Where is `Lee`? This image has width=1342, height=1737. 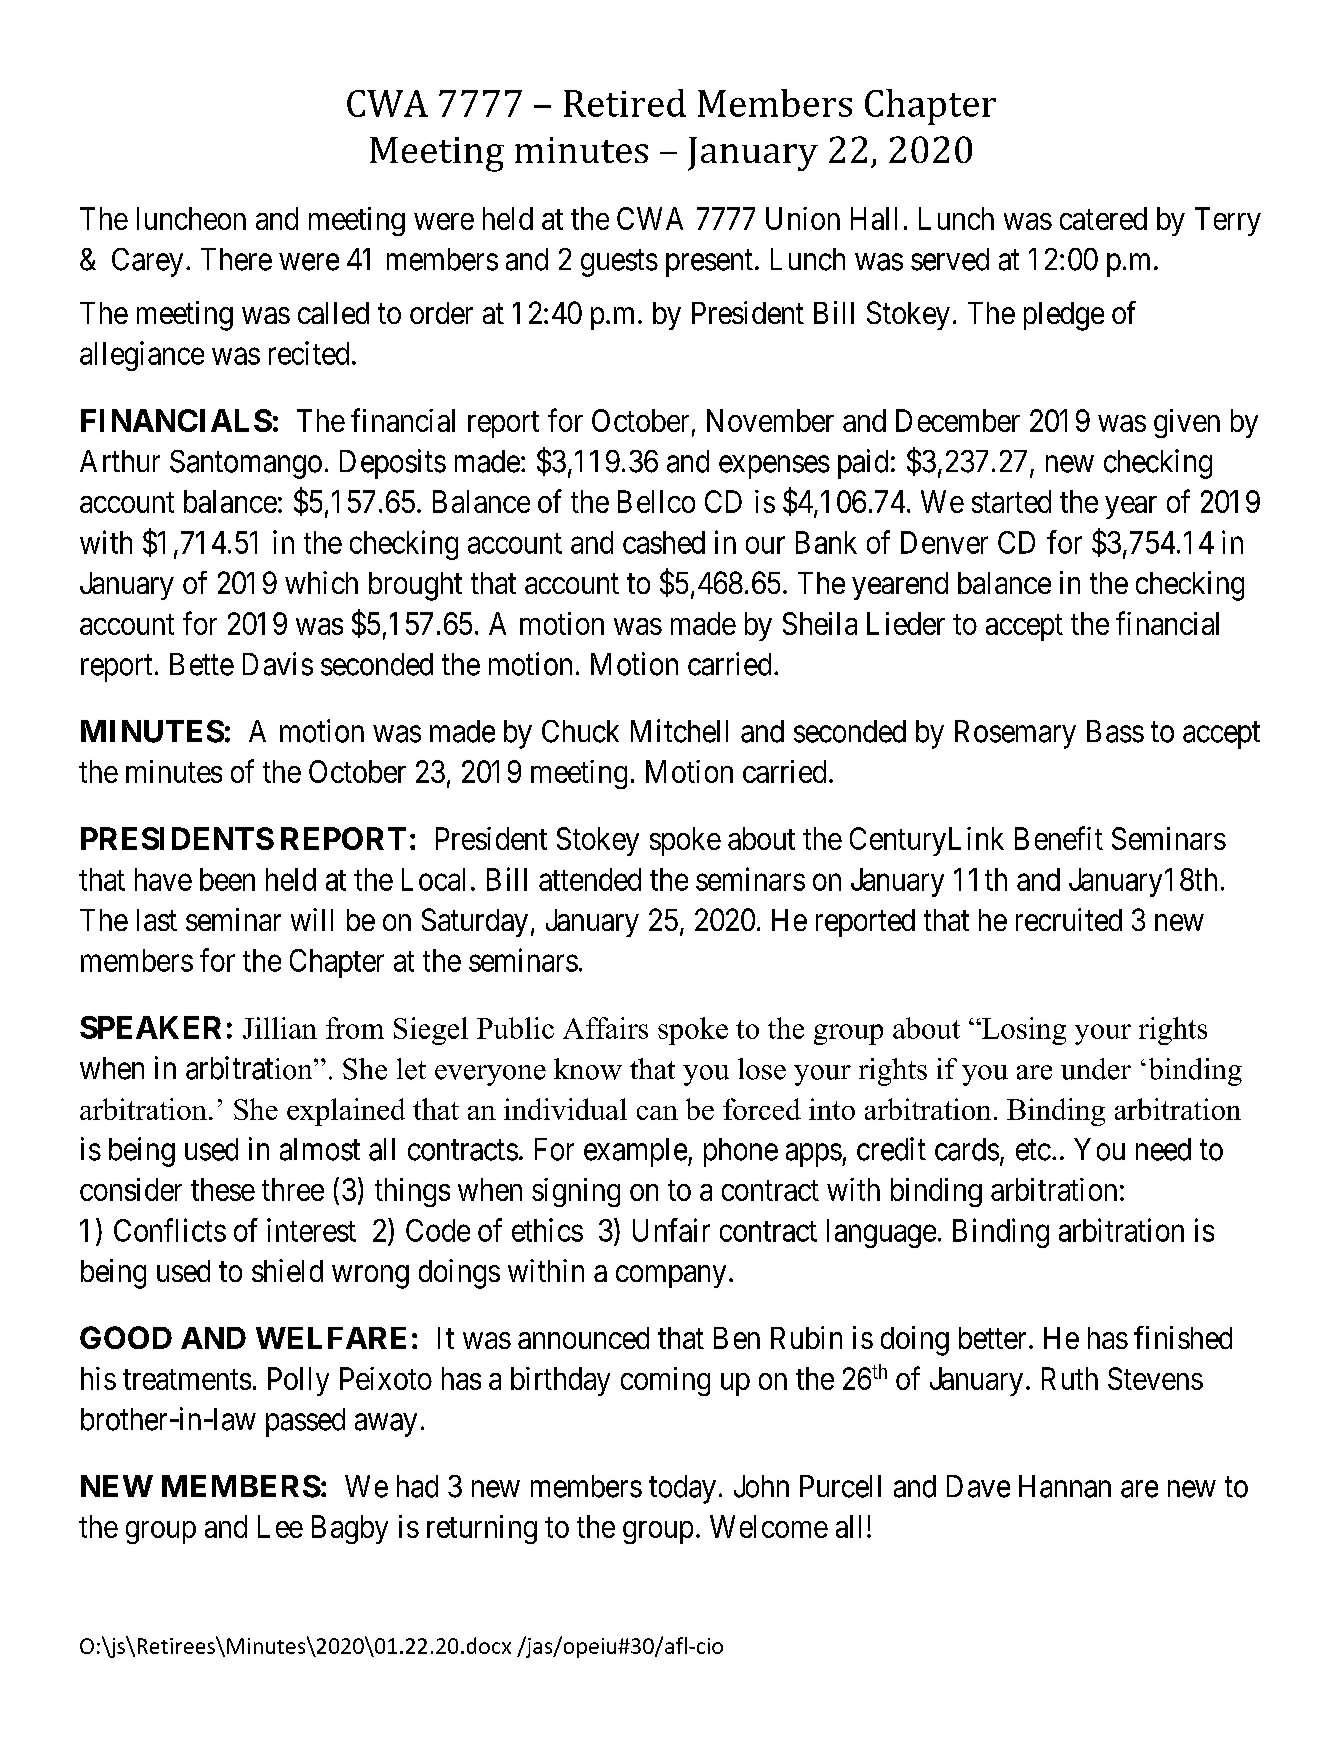 Lee is located at coordinates (280, 1526).
